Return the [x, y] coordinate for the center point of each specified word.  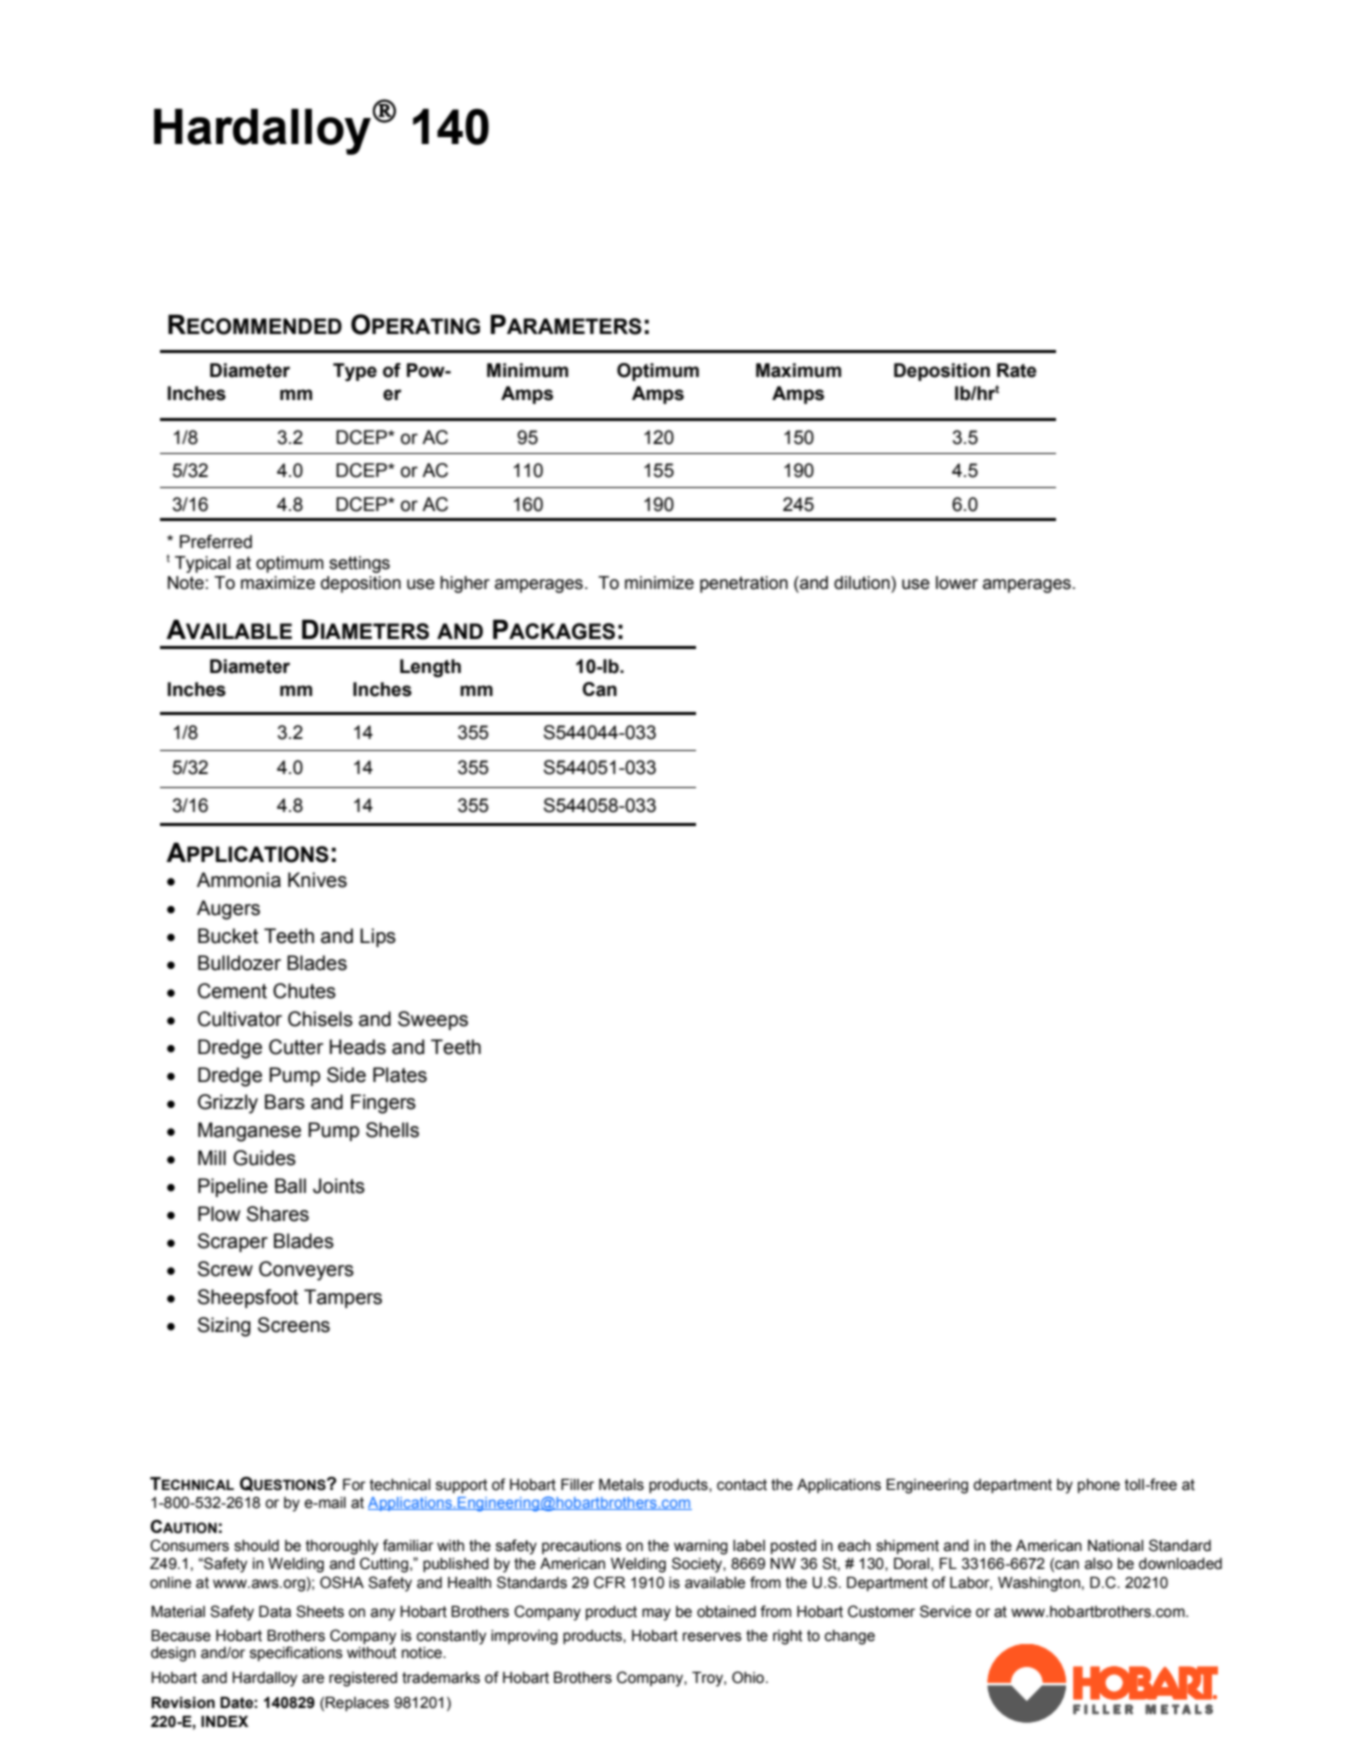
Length [430, 668]
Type [355, 372]
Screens [294, 1325]
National [1115, 1546]
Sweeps [433, 1020]
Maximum [798, 370]
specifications [296, 1653]
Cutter [296, 1047]
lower [957, 583]
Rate [1017, 370]
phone [1099, 1486]
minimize [659, 583]
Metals [621, 1485]
